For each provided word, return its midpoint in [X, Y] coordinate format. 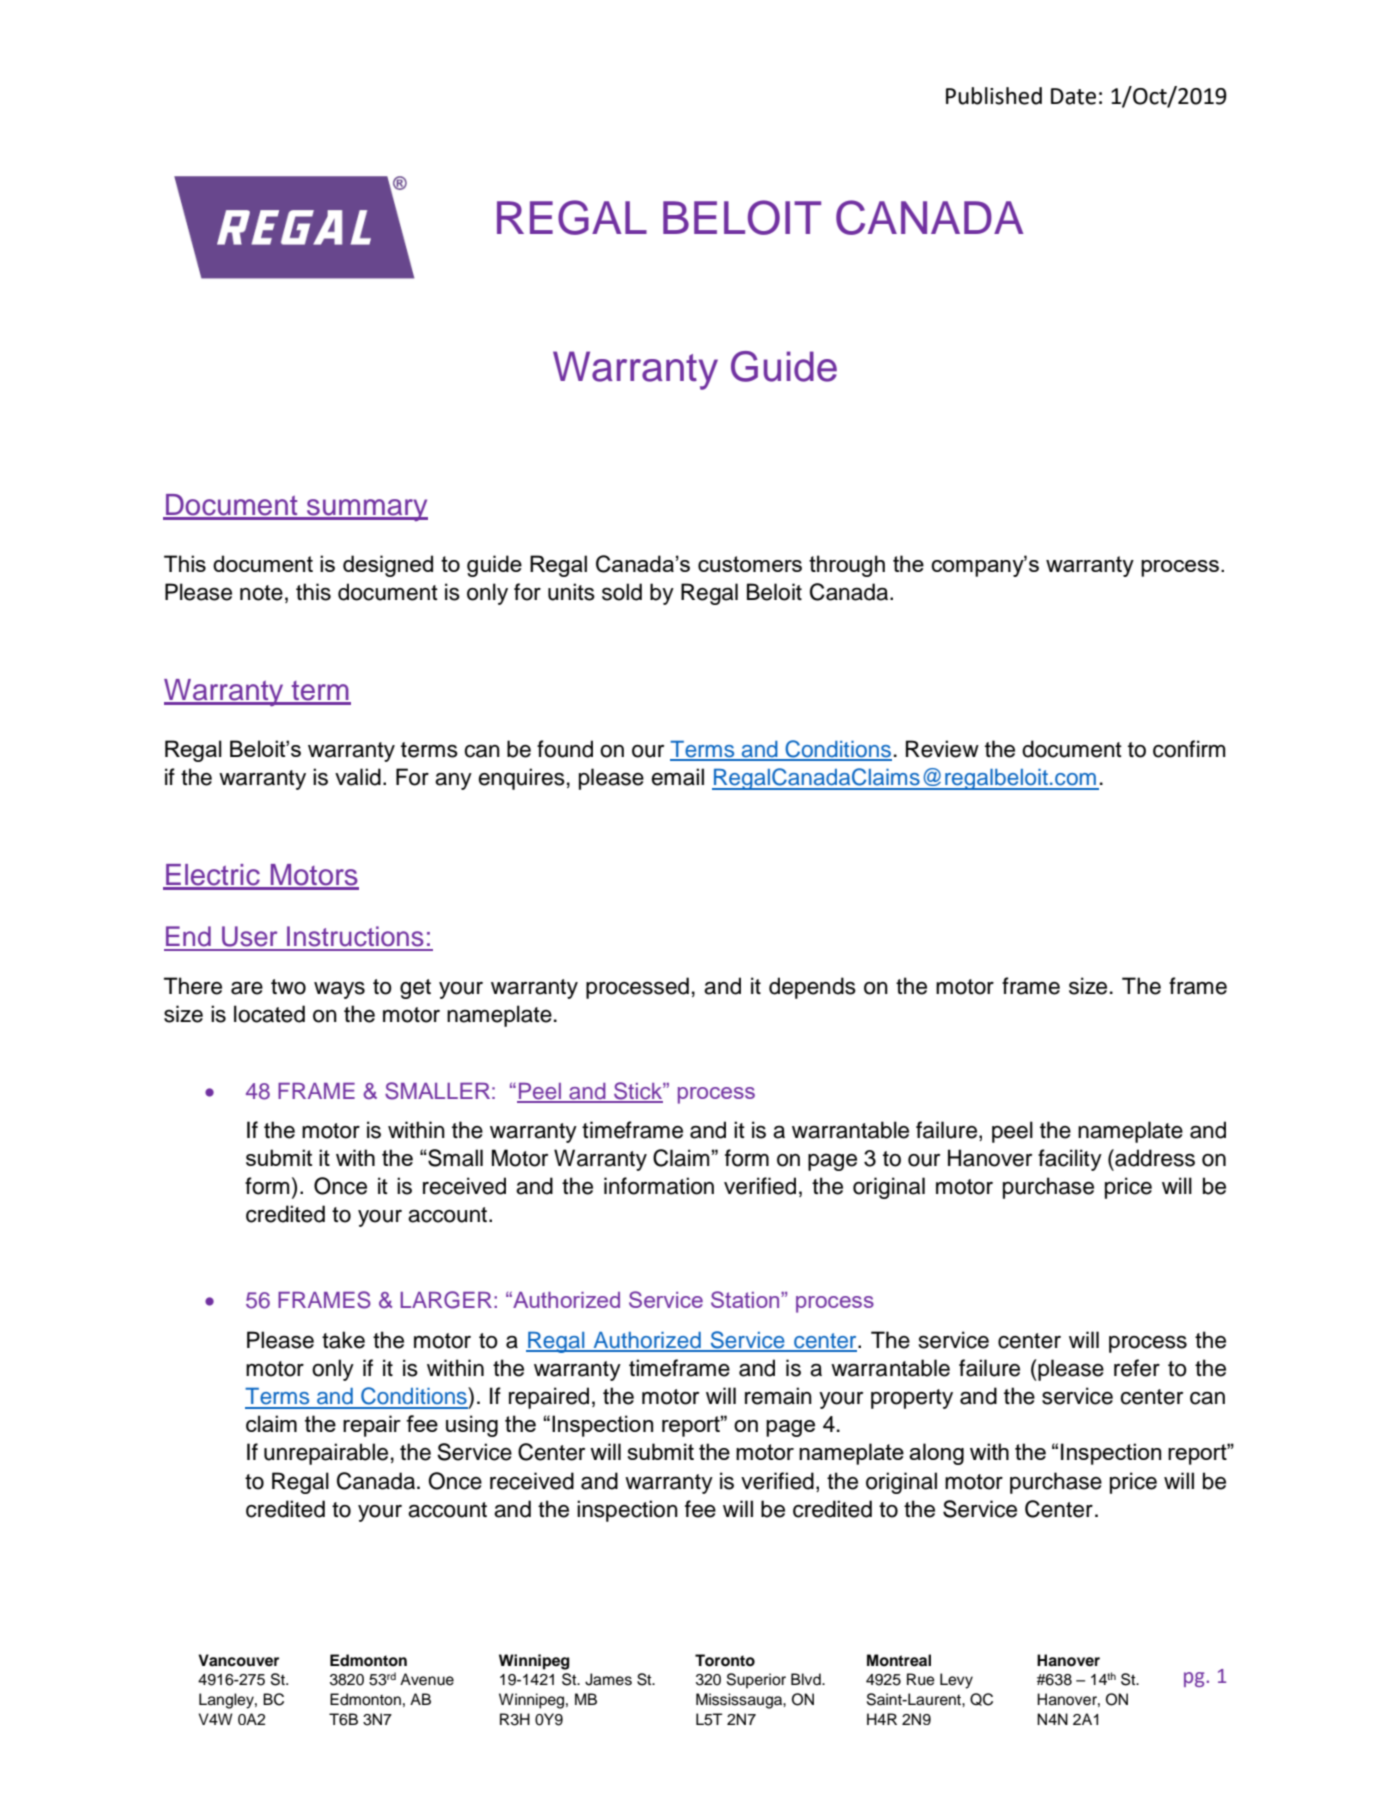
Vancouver [238, 1660]
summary [366, 510]
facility [1070, 1160]
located [269, 1014]
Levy [956, 1681]
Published [994, 96]
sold [622, 592]
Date [1073, 96]
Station [746, 1299]
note [261, 593]
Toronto [725, 1660]
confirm [1189, 749]
